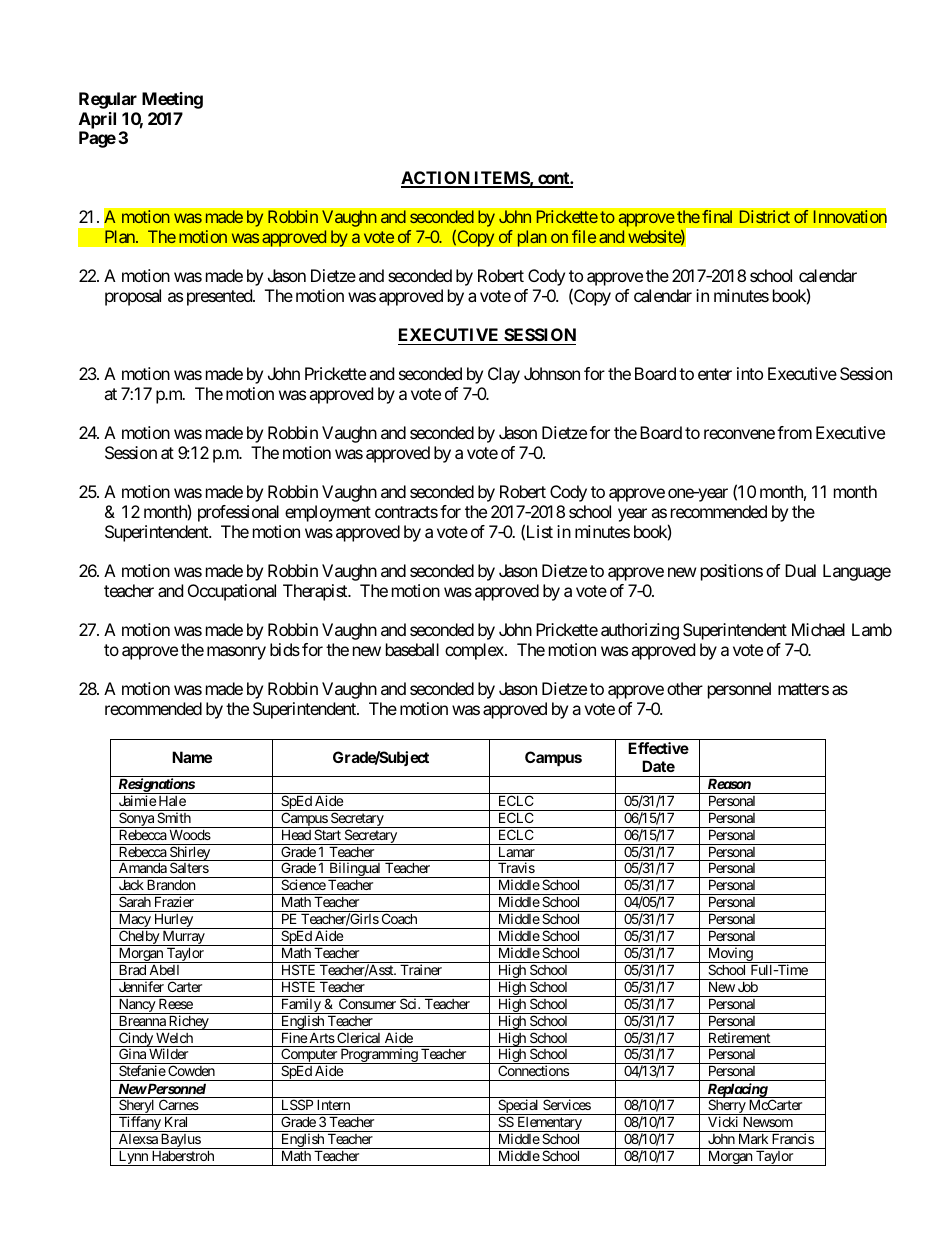 The width and height of the document is (952, 1233). What do you see at coordinates (765, 216) in the document?
I see `District` at bounding box center [765, 216].
